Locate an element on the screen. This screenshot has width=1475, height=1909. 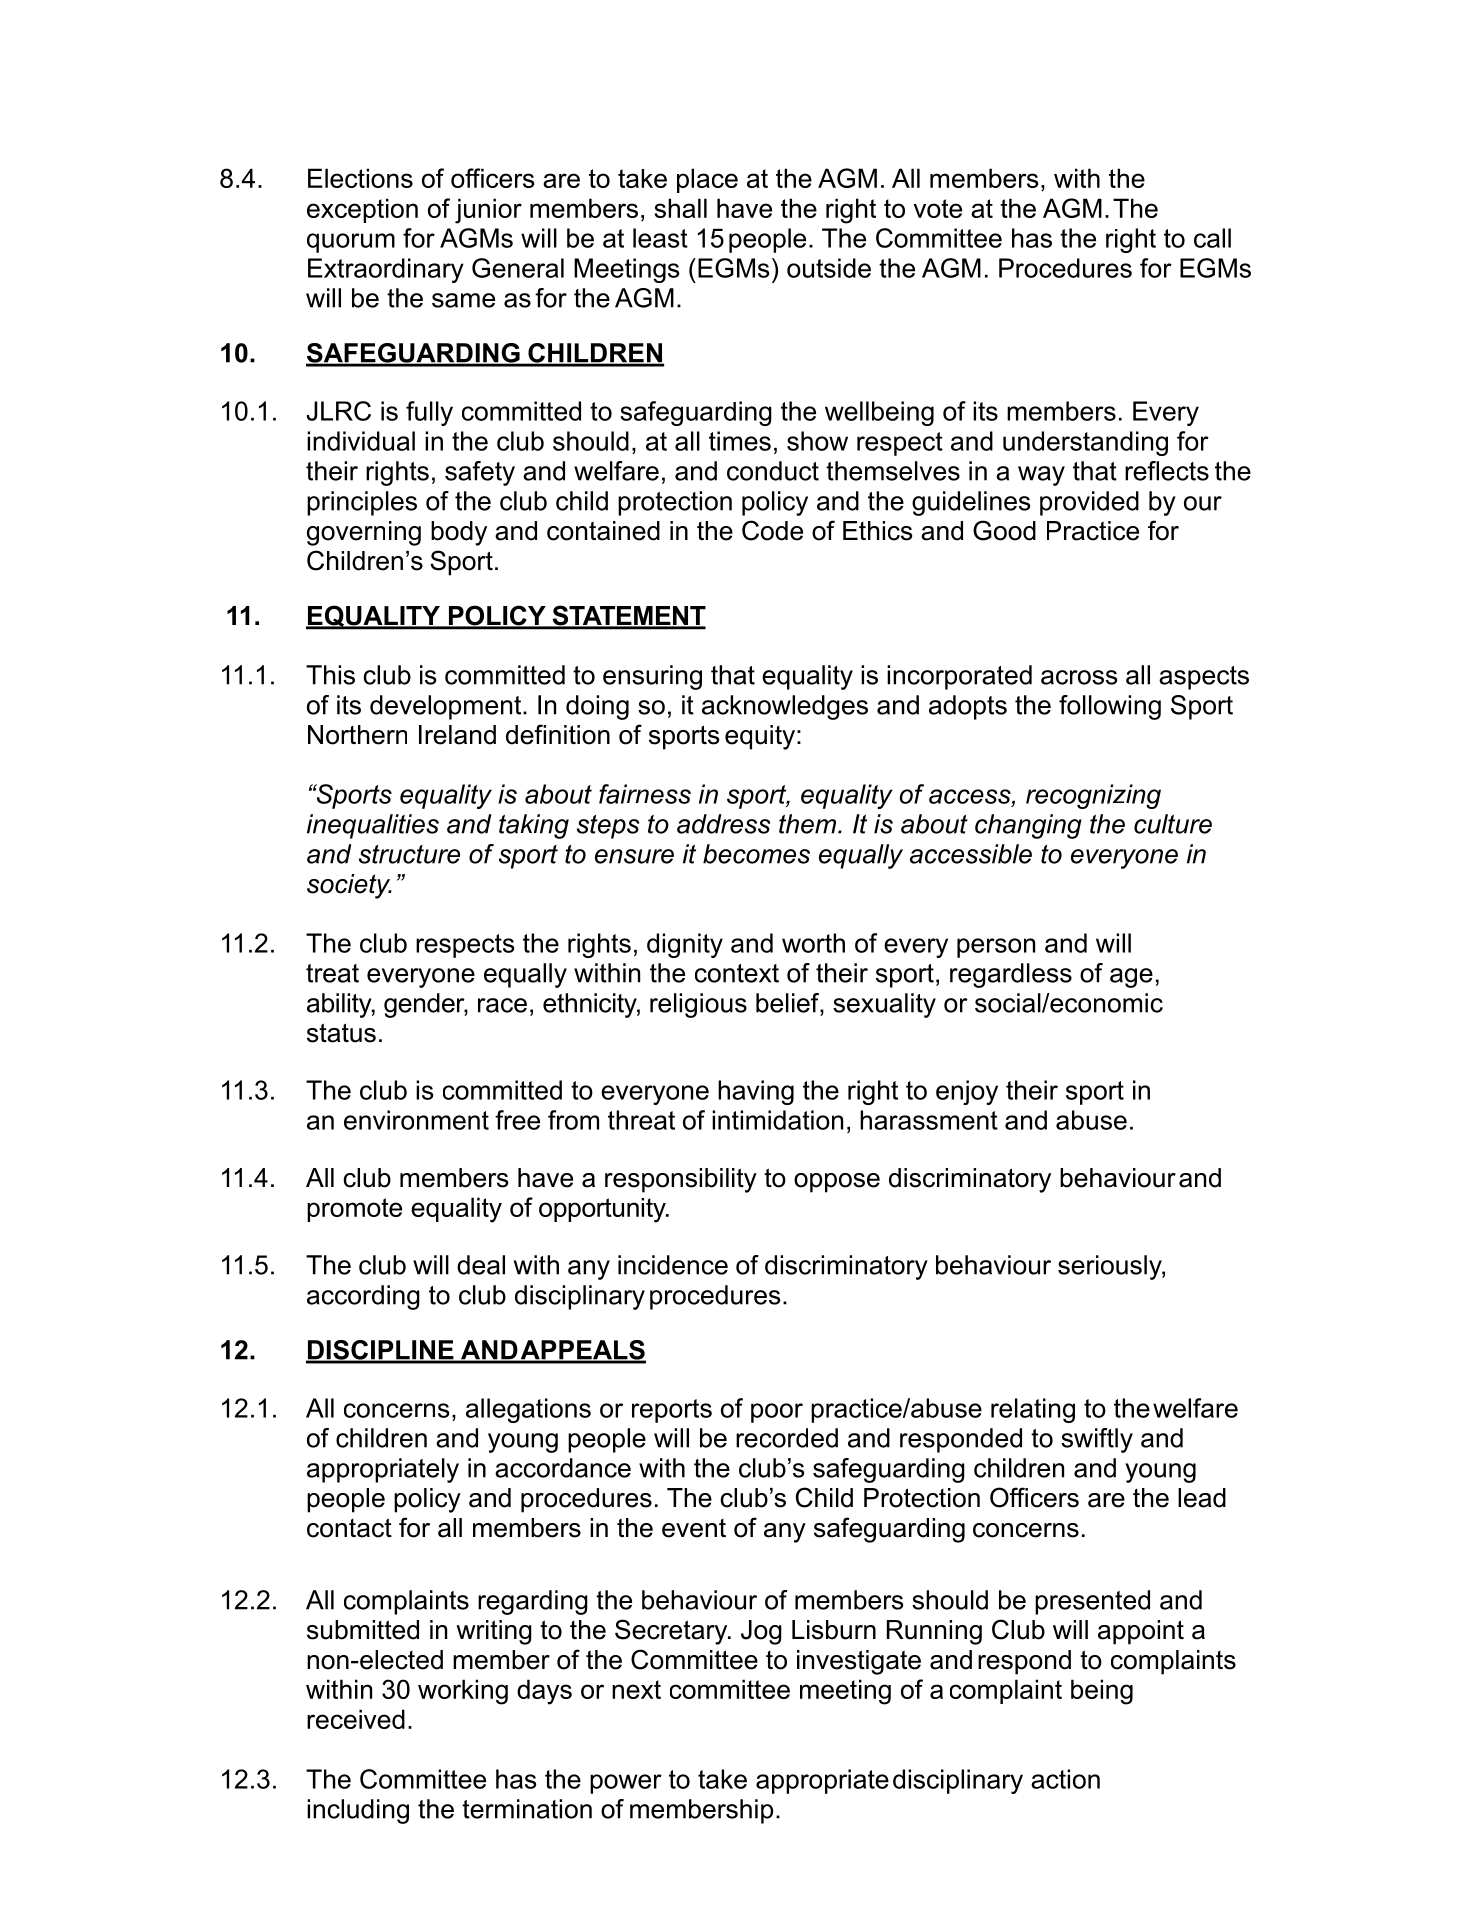
call is located at coordinates (1212, 238).
